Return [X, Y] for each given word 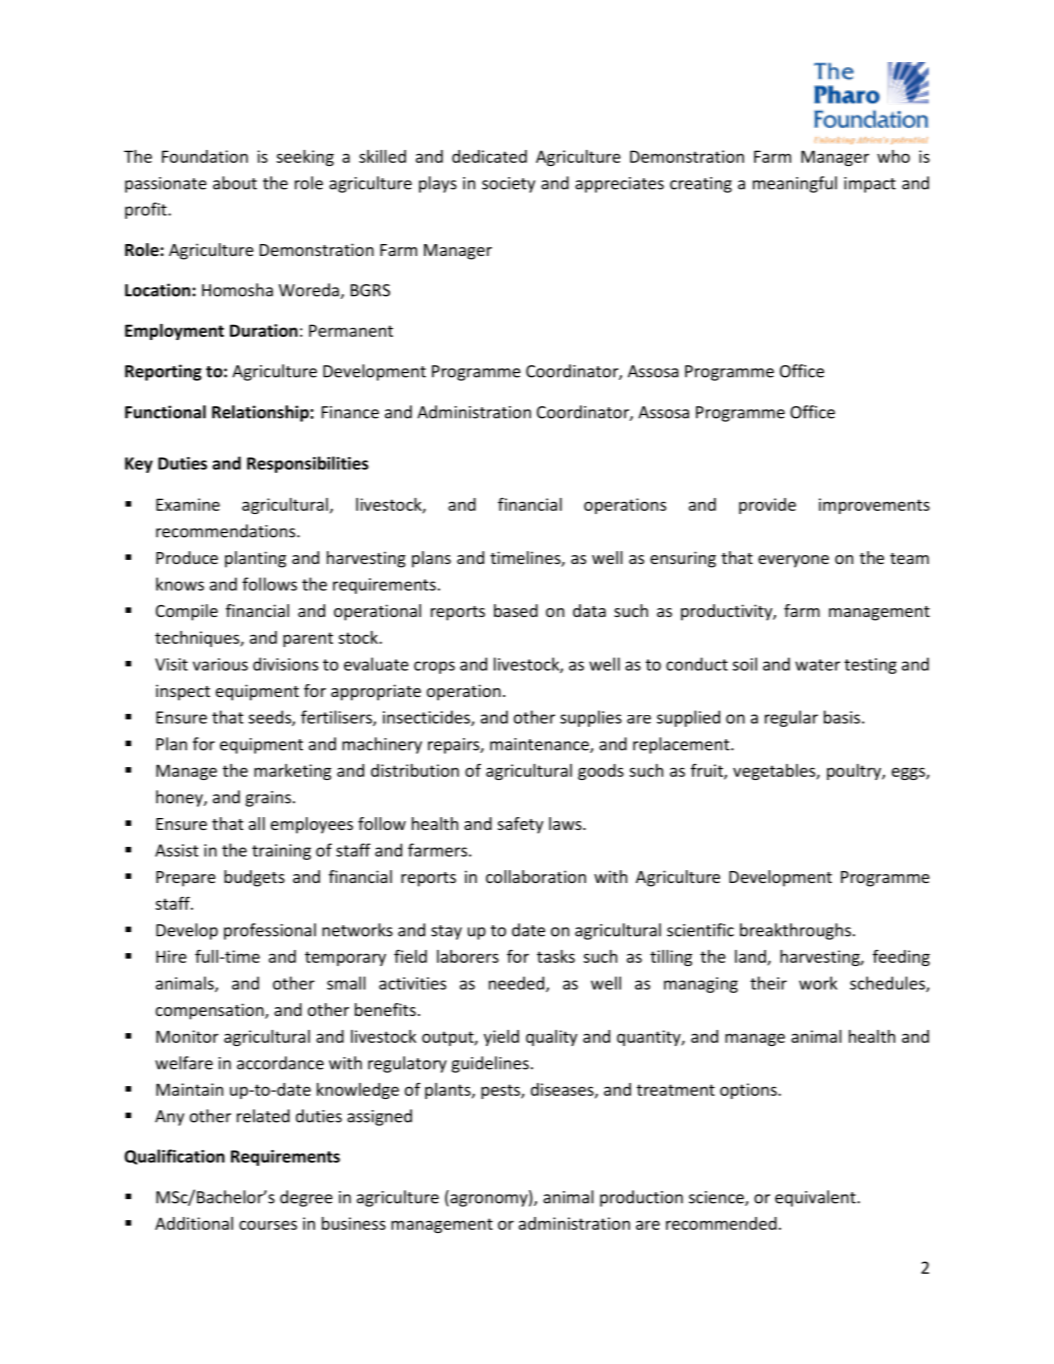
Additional [194, 1223]
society [508, 185]
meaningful [795, 184]
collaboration [536, 876]
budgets [254, 878]
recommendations [227, 531]
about [235, 183]
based [516, 610]
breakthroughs [795, 931]
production [641, 1198]
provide [767, 506]
